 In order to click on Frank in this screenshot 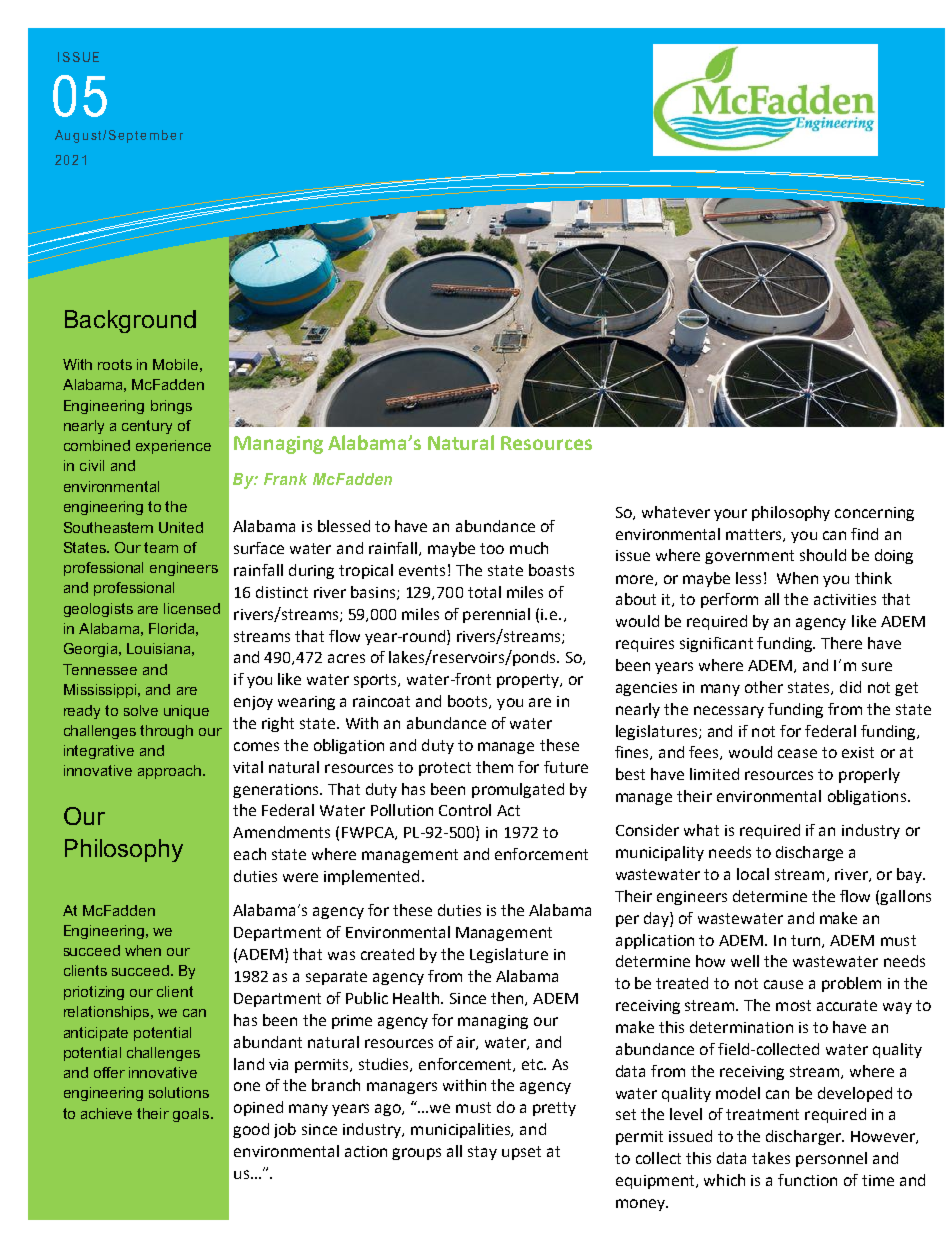, I will do `click(285, 479)`.
